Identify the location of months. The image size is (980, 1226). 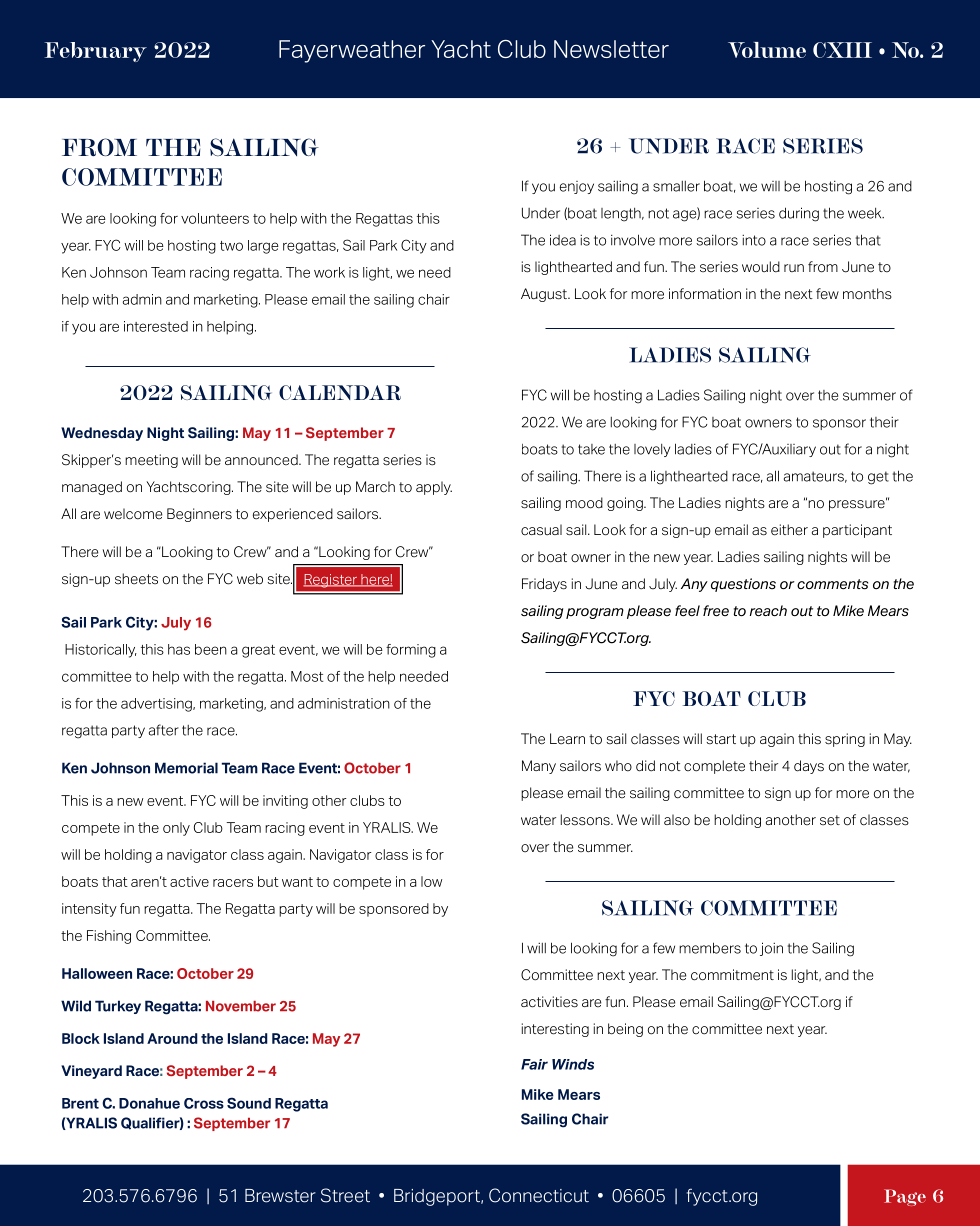
(867, 294).
